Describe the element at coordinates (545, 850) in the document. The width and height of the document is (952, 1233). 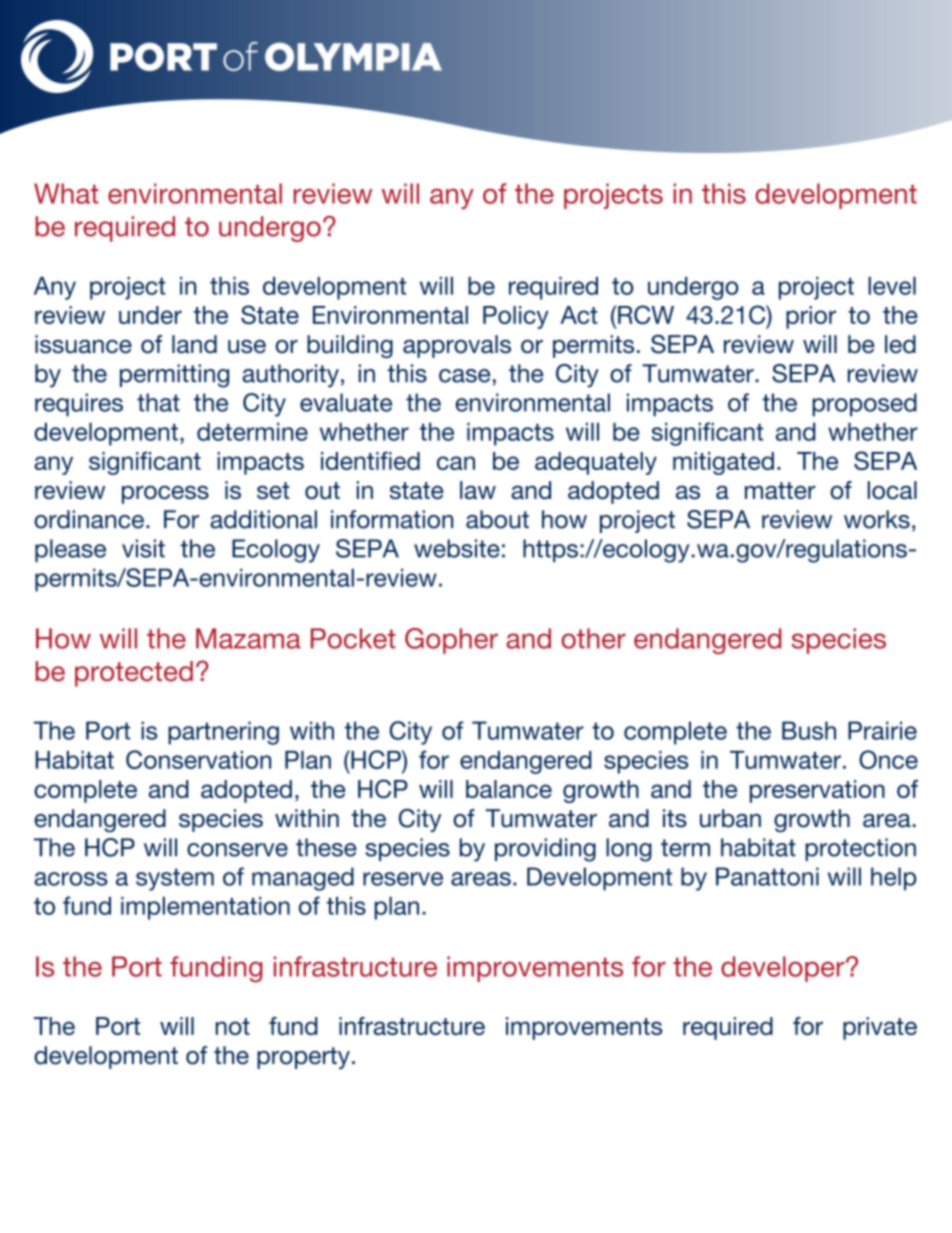
I see `providing` at that location.
